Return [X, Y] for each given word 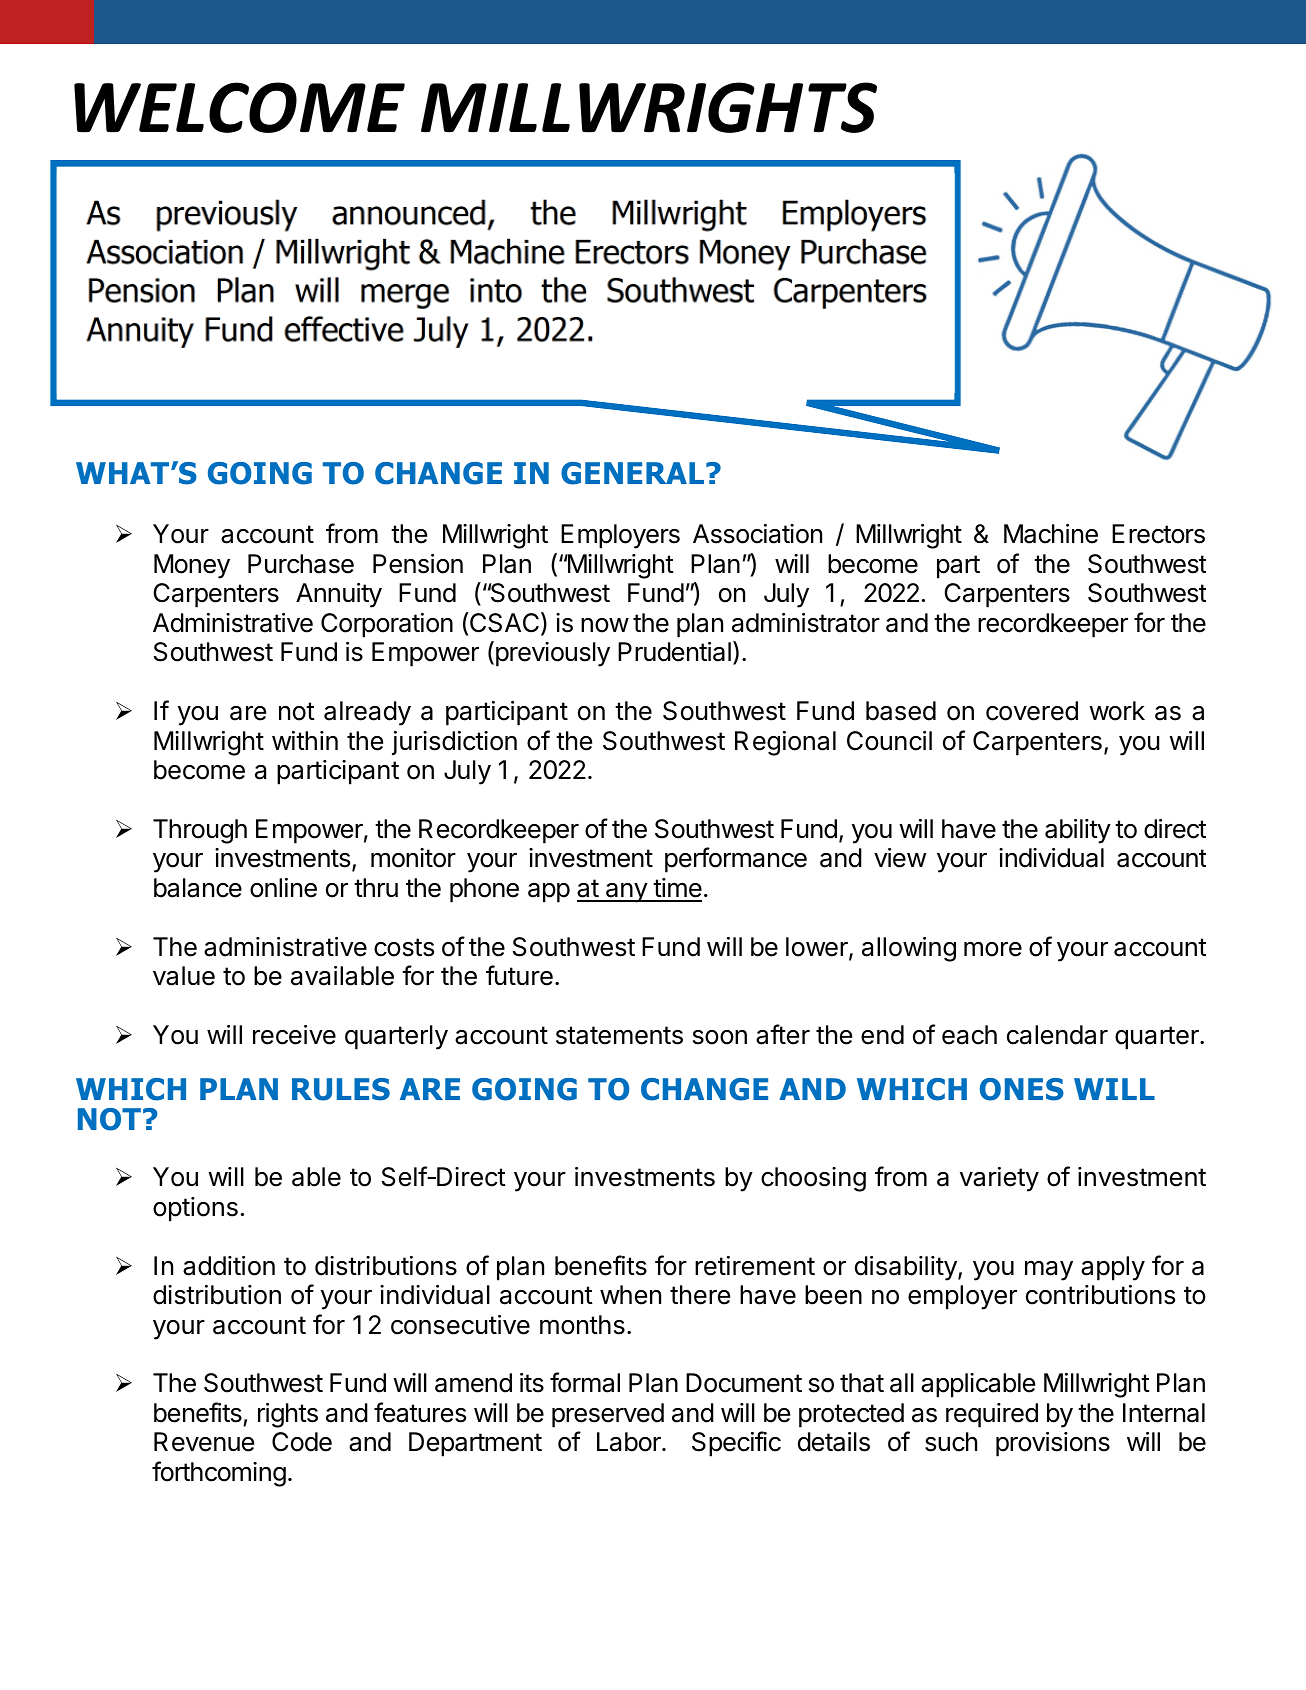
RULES [341, 1089]
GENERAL [634, 473]
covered [1032, 711]
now [605, 625]
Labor [630, 1442]
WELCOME [239, 107]
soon [720, 1037]
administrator [806, 623]
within [305, 740]
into [496, 290]
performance [736, 860]
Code [302, 1442]
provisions [1053, 1444]
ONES [1022, 1089]
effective [344, 329]
